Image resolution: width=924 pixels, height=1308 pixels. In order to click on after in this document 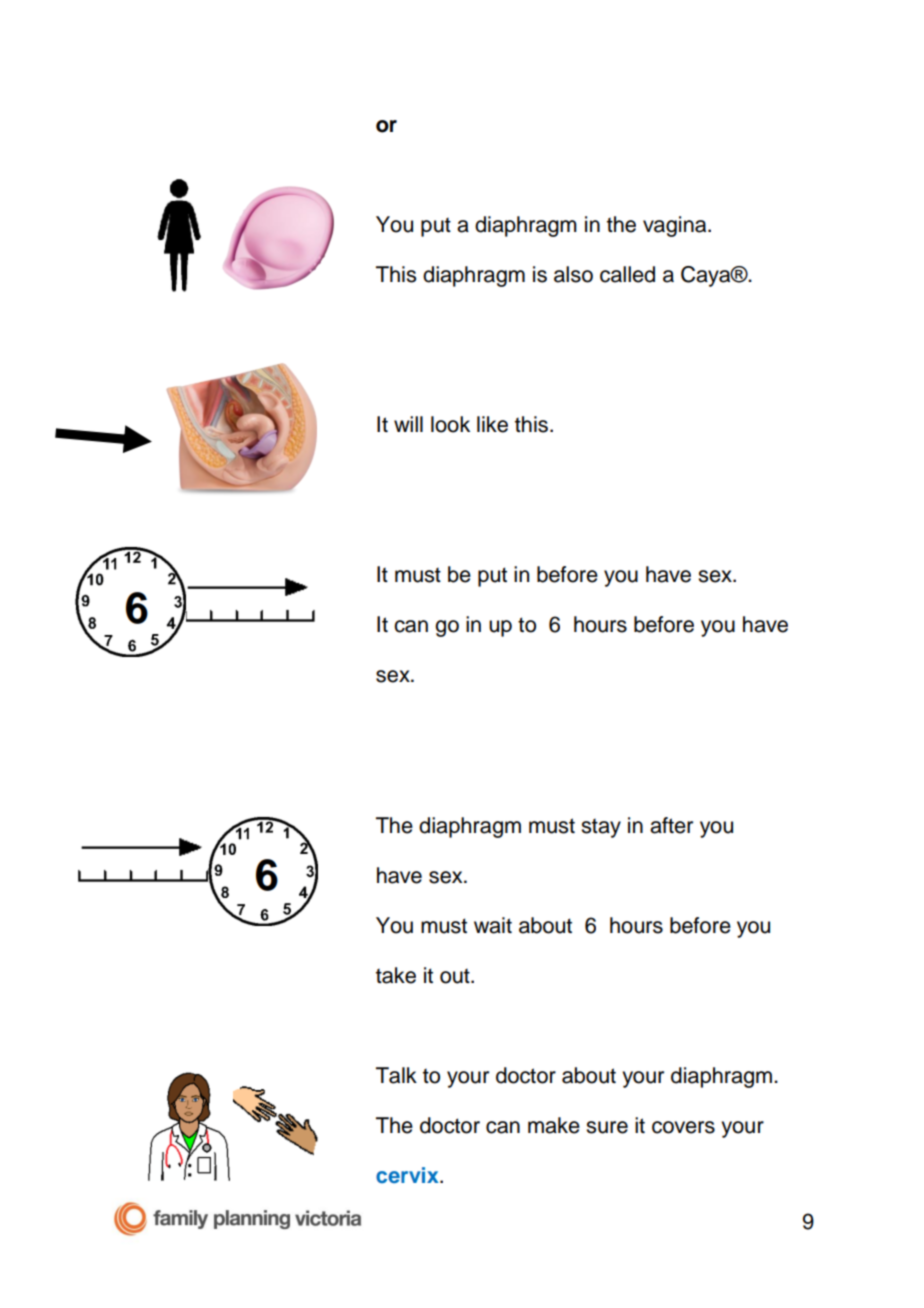, I will do `click(671, 825)`.
